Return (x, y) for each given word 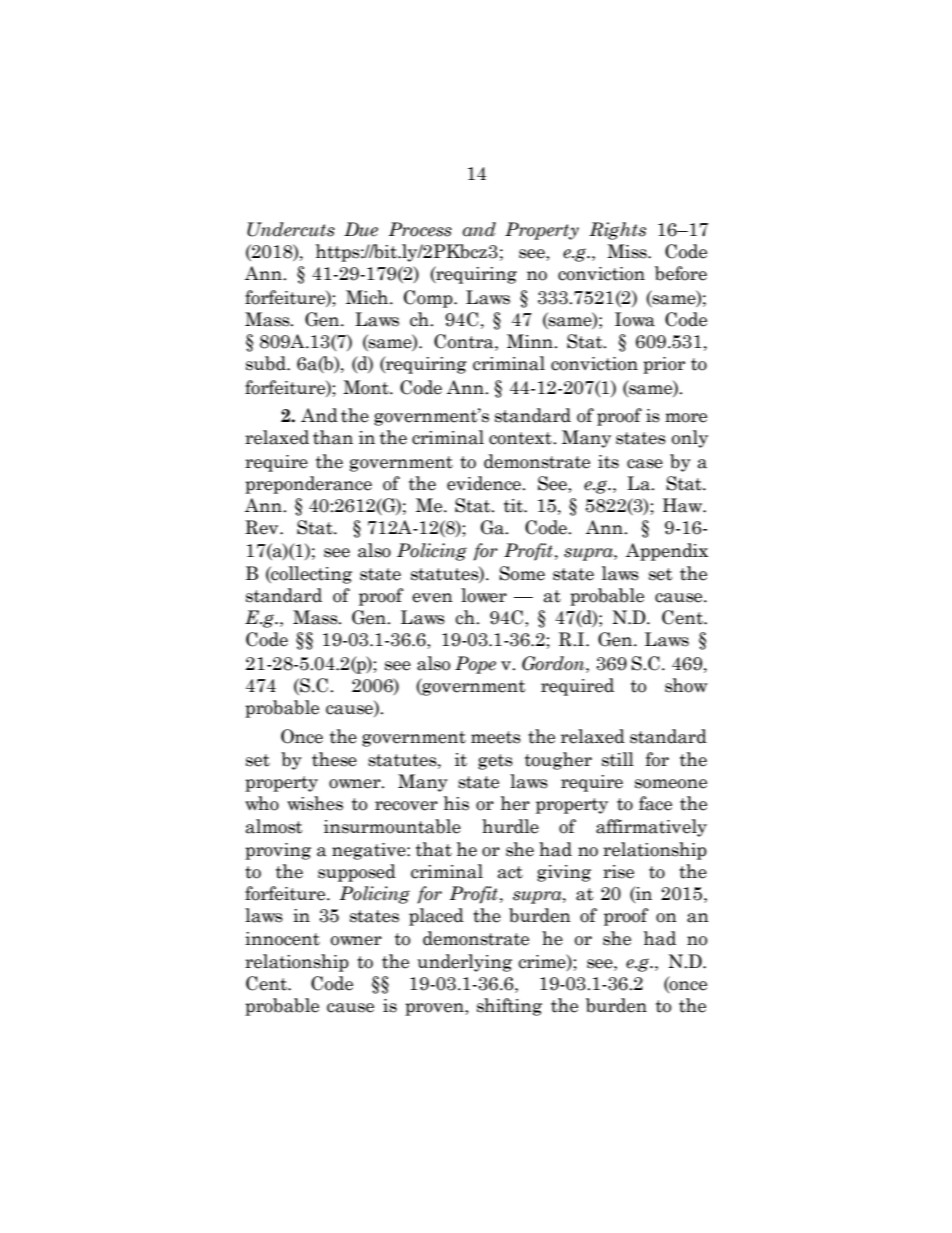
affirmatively (651, 828)
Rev (263, 527)
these (334, 759)
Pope (475, 665)
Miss (628, 251)
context (521, 438)
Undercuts (291, 229)
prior (664, 365)
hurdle (510, 826)
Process (420, 229)
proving (278, 851)
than (333, 437)
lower (484, 595)
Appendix (667, 552)
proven (435, 1009)
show (686, 685)
